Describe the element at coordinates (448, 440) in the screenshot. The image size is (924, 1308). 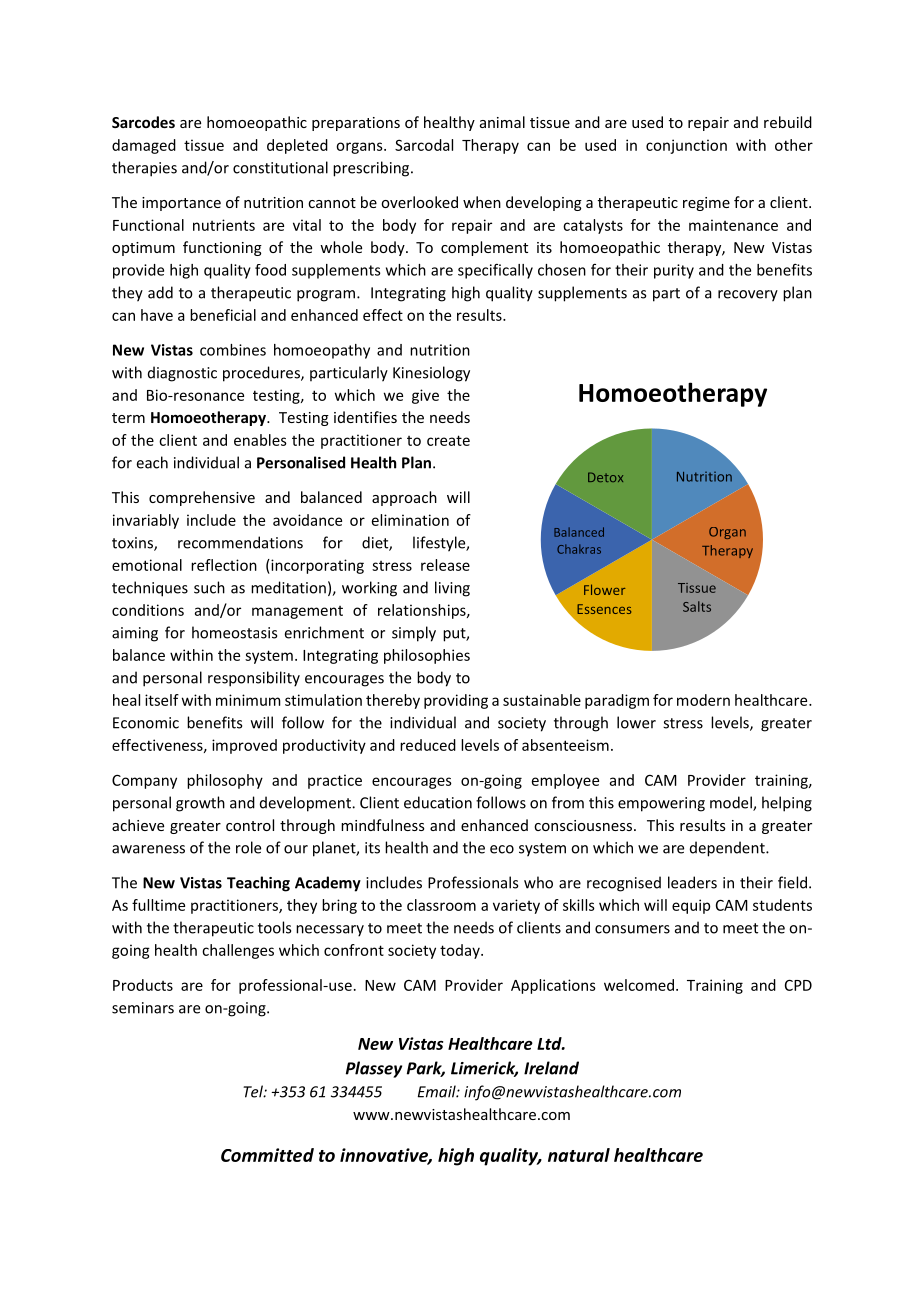
I see `create` at that location.
